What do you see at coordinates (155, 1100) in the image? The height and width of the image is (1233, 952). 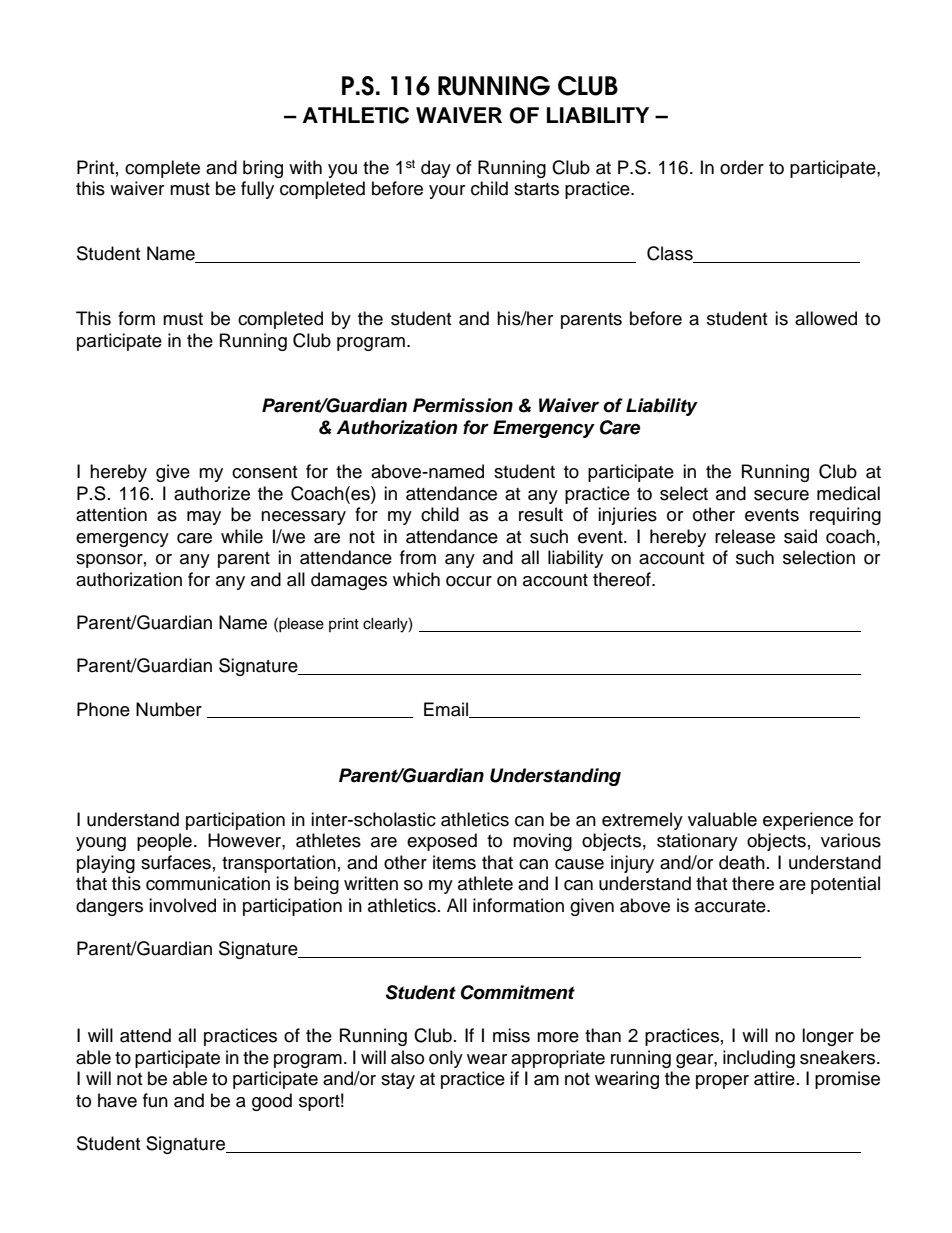 I see `fun` at bounding box center [155, 1100].
